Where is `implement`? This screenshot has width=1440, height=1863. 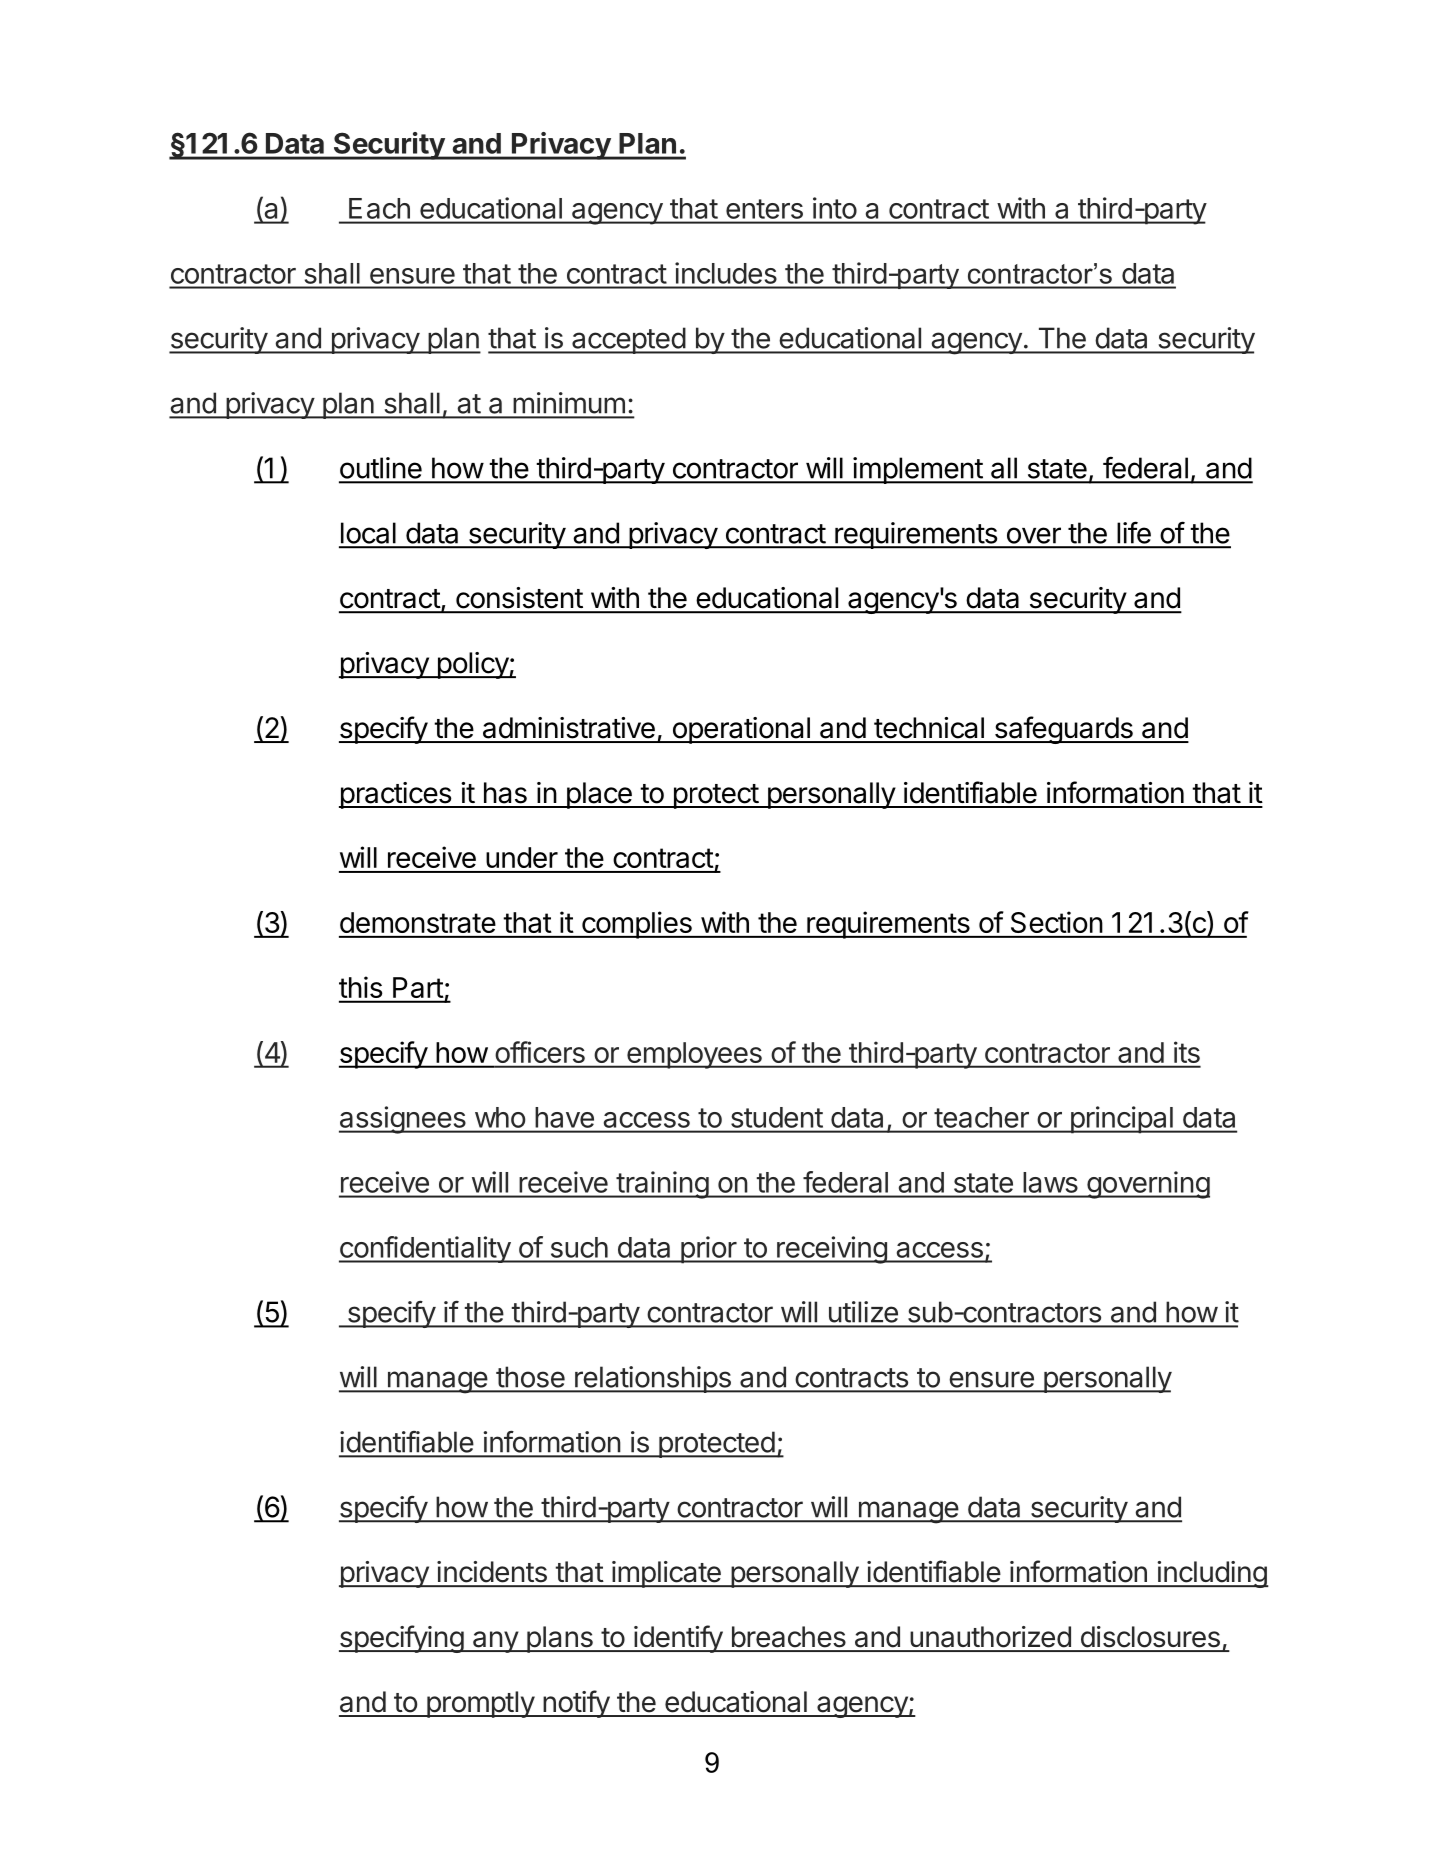
implement is located at coordinates (917, 470).
